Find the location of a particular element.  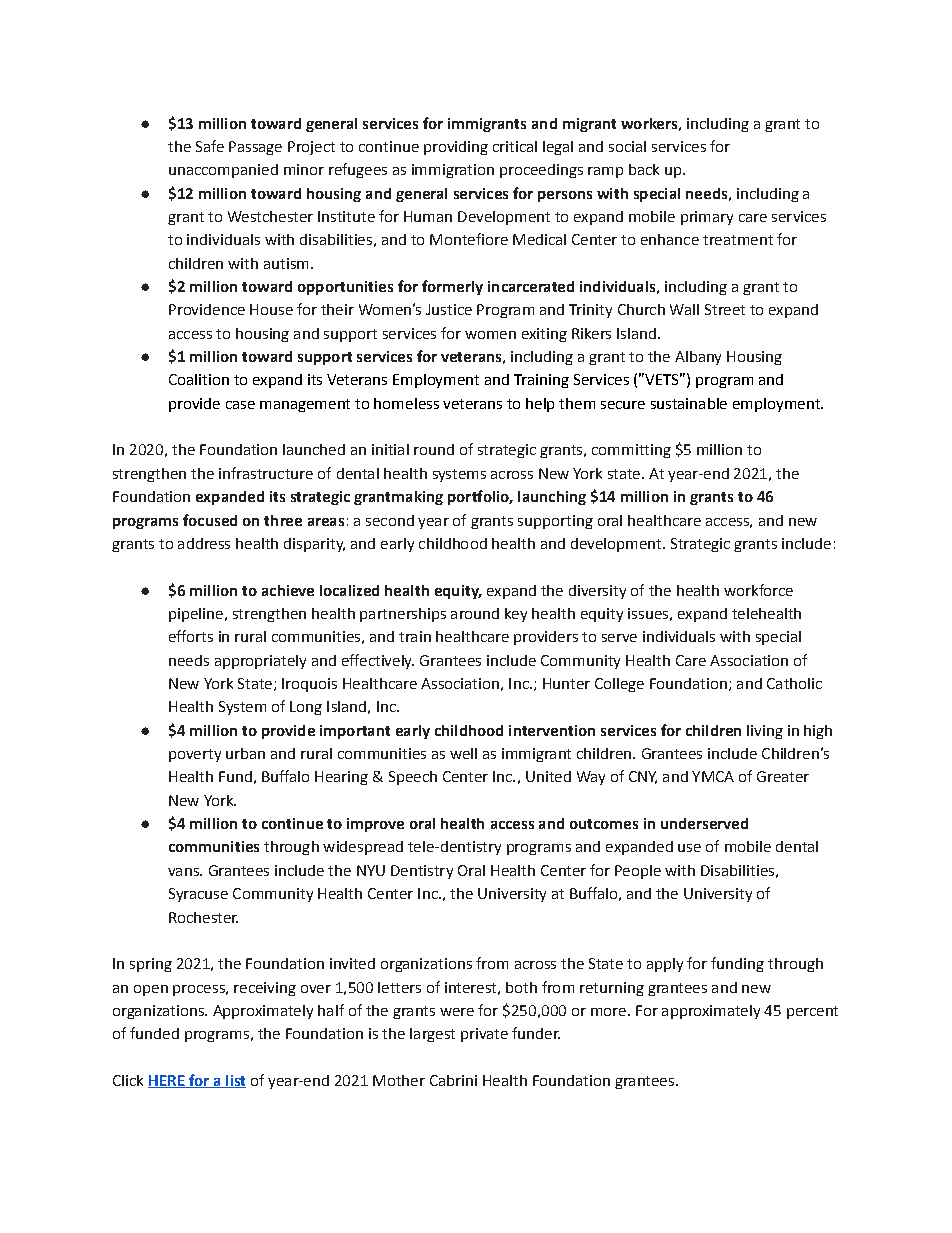

Coalition is located at coordinates (199, 379).
